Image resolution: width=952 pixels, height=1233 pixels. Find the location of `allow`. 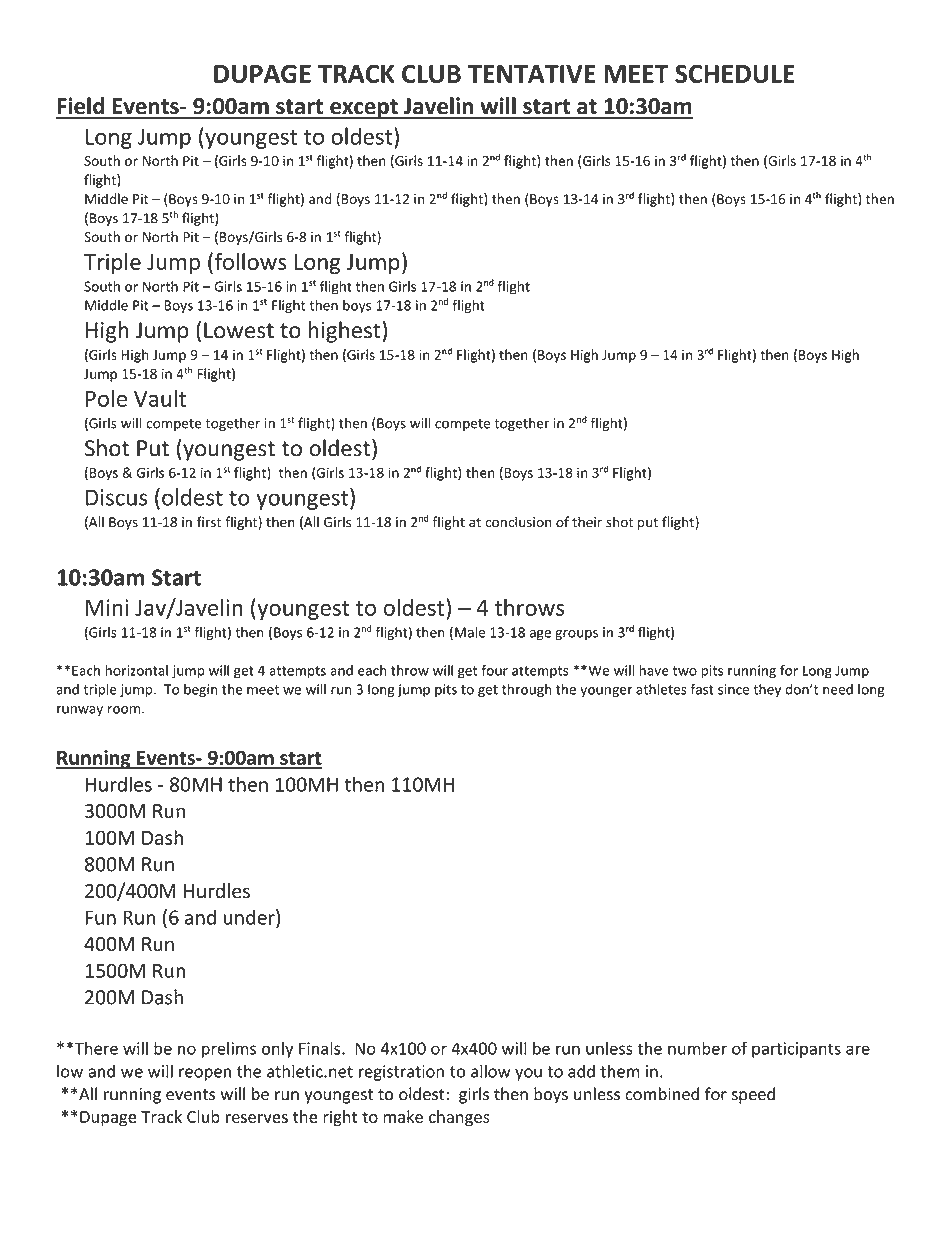

allow is located at coordinates (491, 1071).
